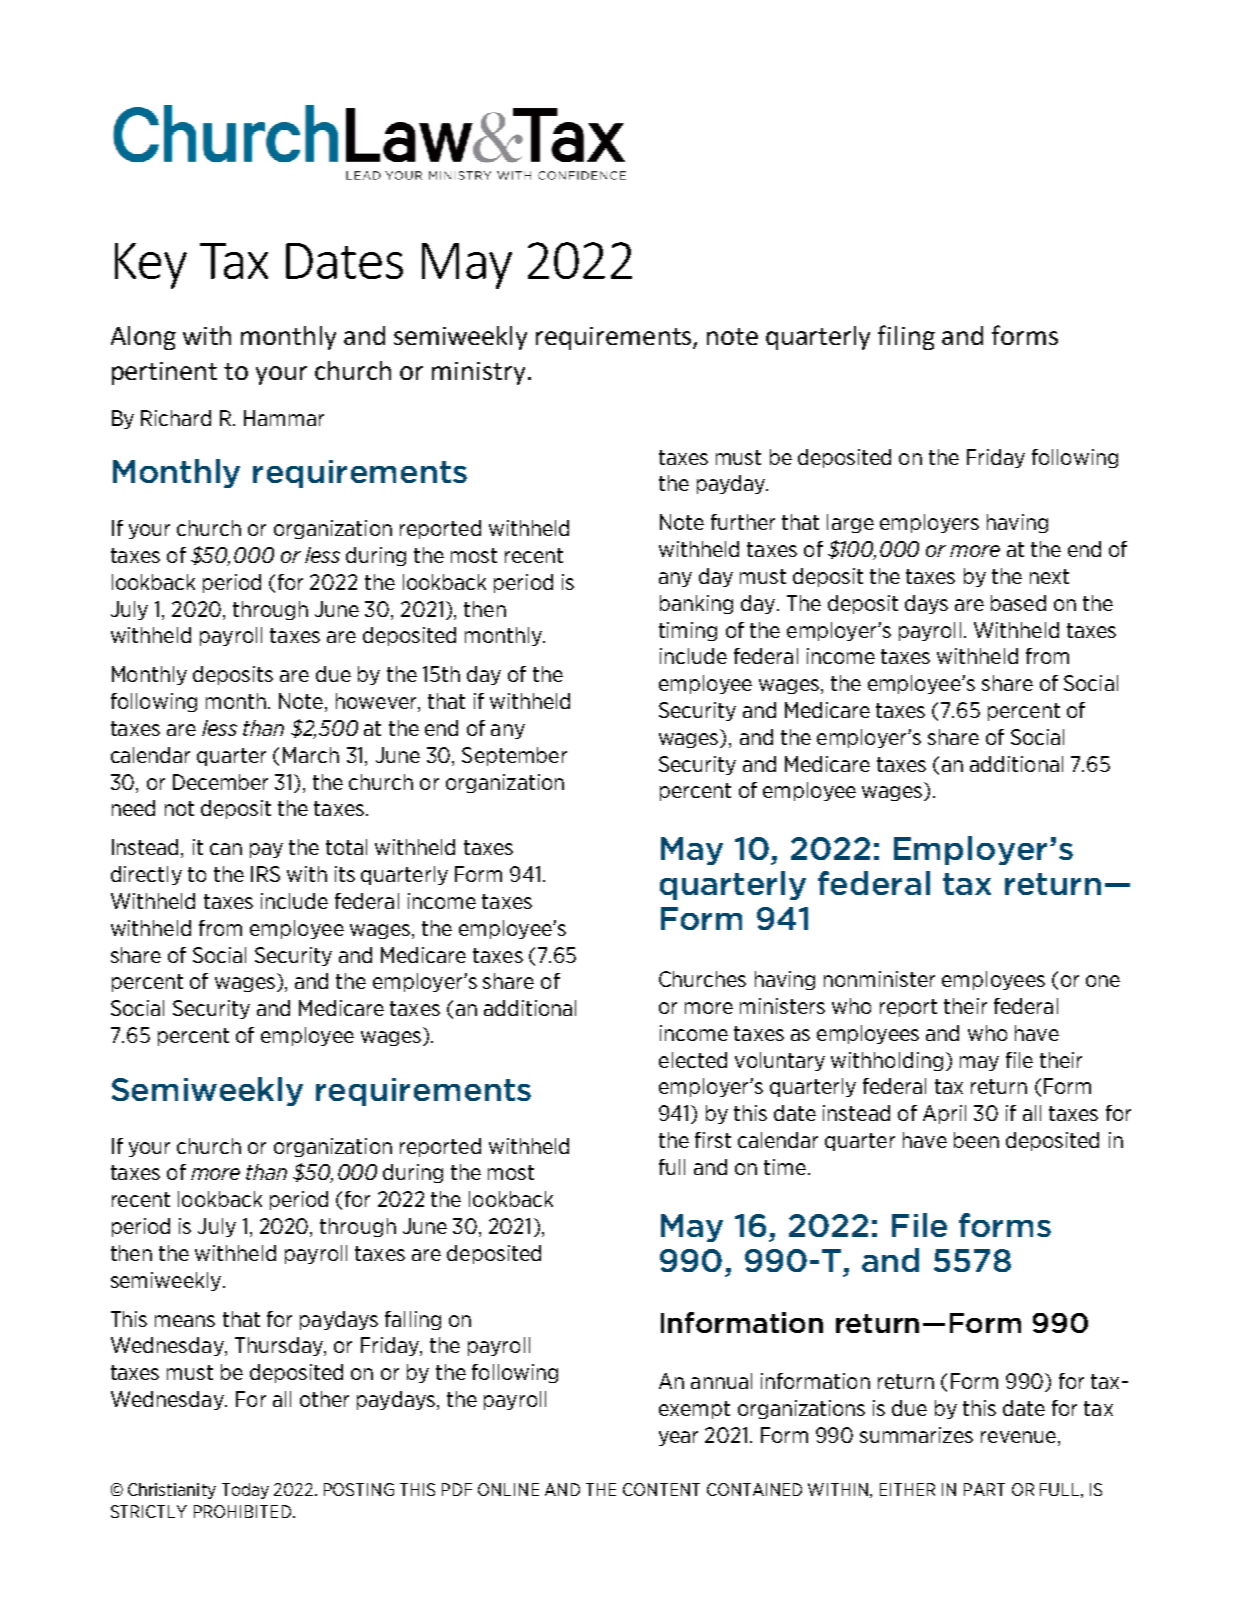  Describe the element at coordinates (151, 266) in the image. I see `Key` at that location.
